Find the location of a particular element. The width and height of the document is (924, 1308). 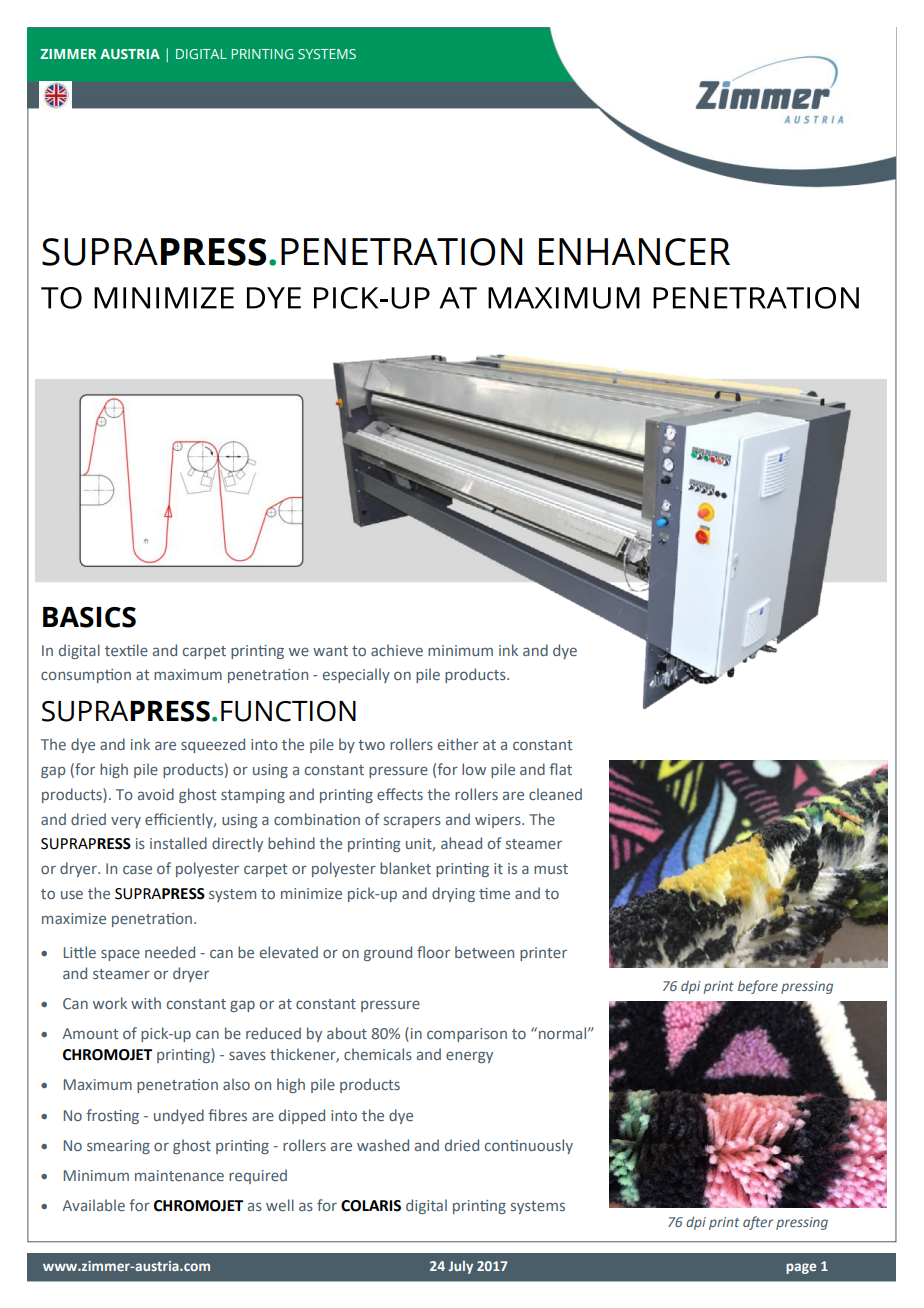

BASICS is located at coordinates (89, 617).
